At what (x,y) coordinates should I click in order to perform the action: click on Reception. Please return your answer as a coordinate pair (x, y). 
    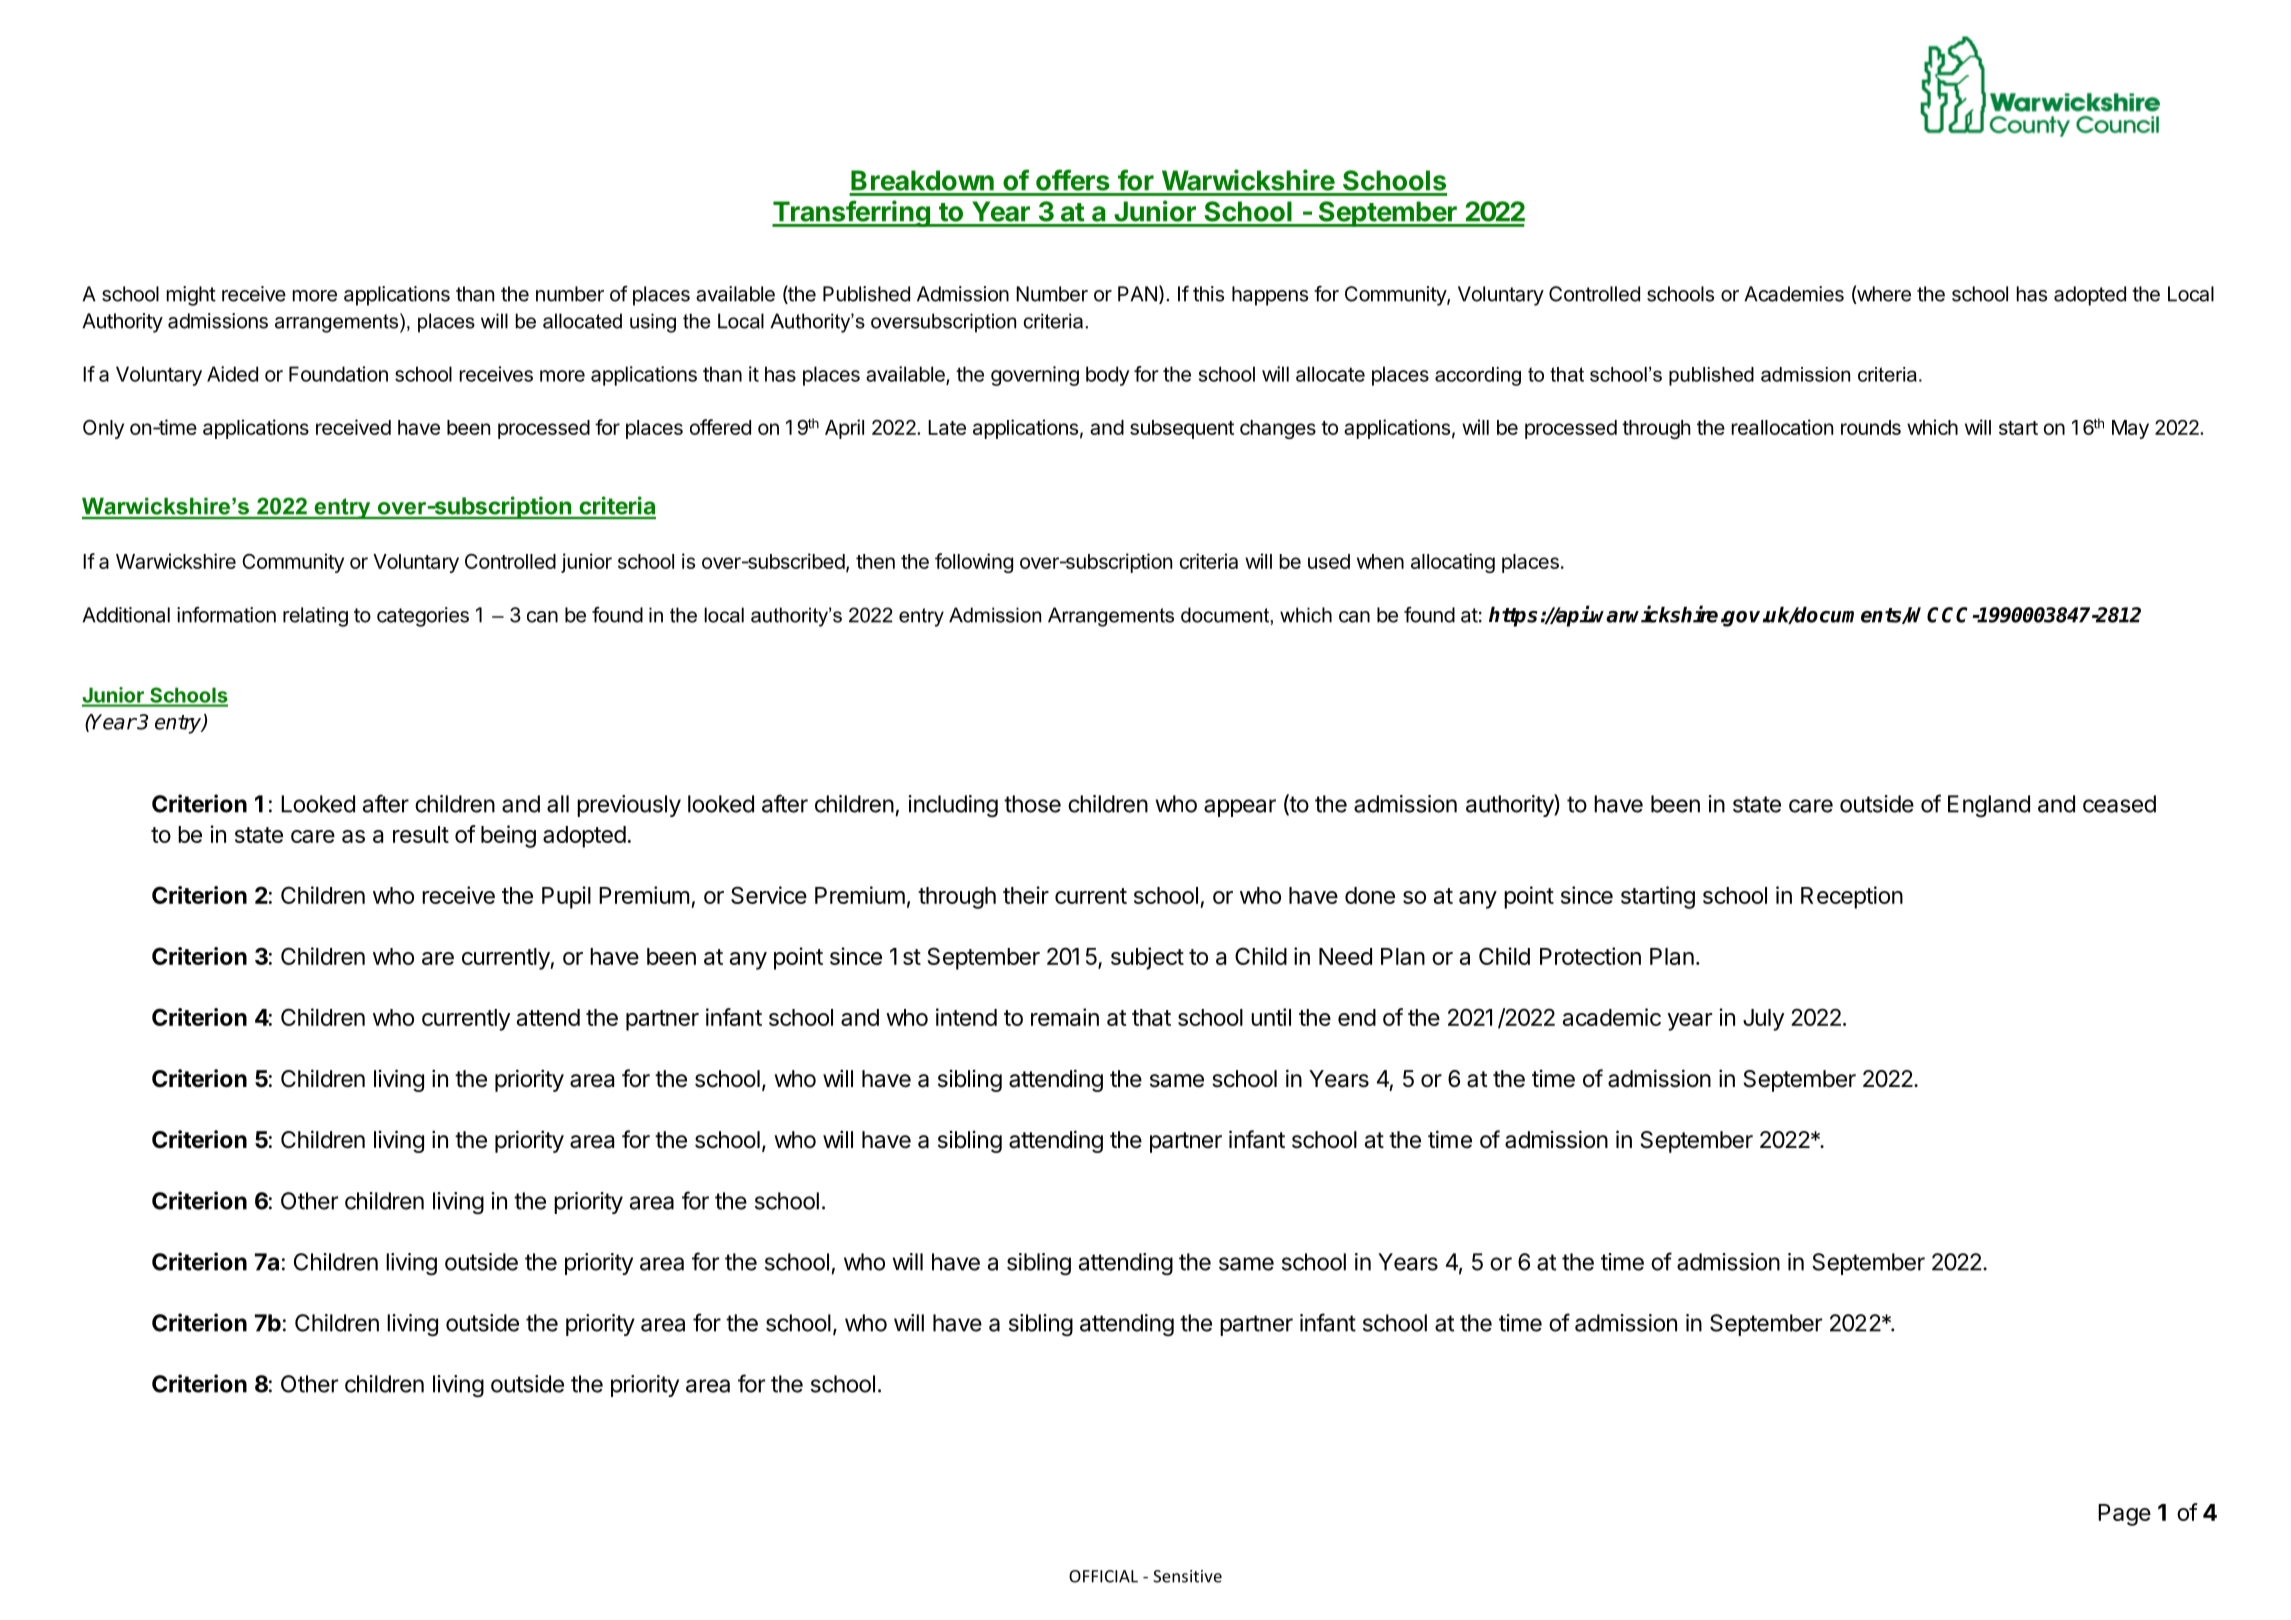
    Looking at the image, I should click on (1852, 897).
